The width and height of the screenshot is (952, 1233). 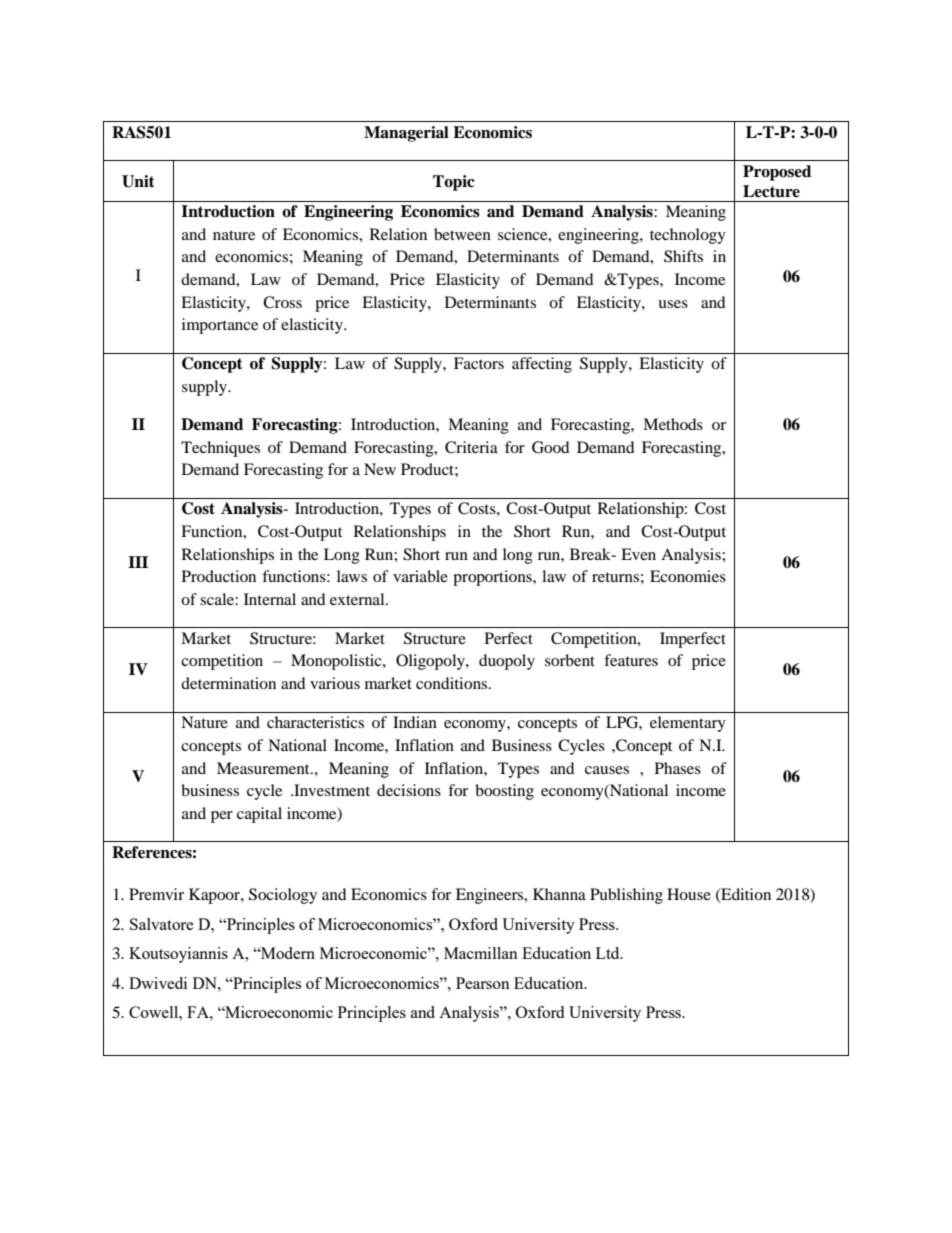 I want to click on III, so click(x=138, y=562).
